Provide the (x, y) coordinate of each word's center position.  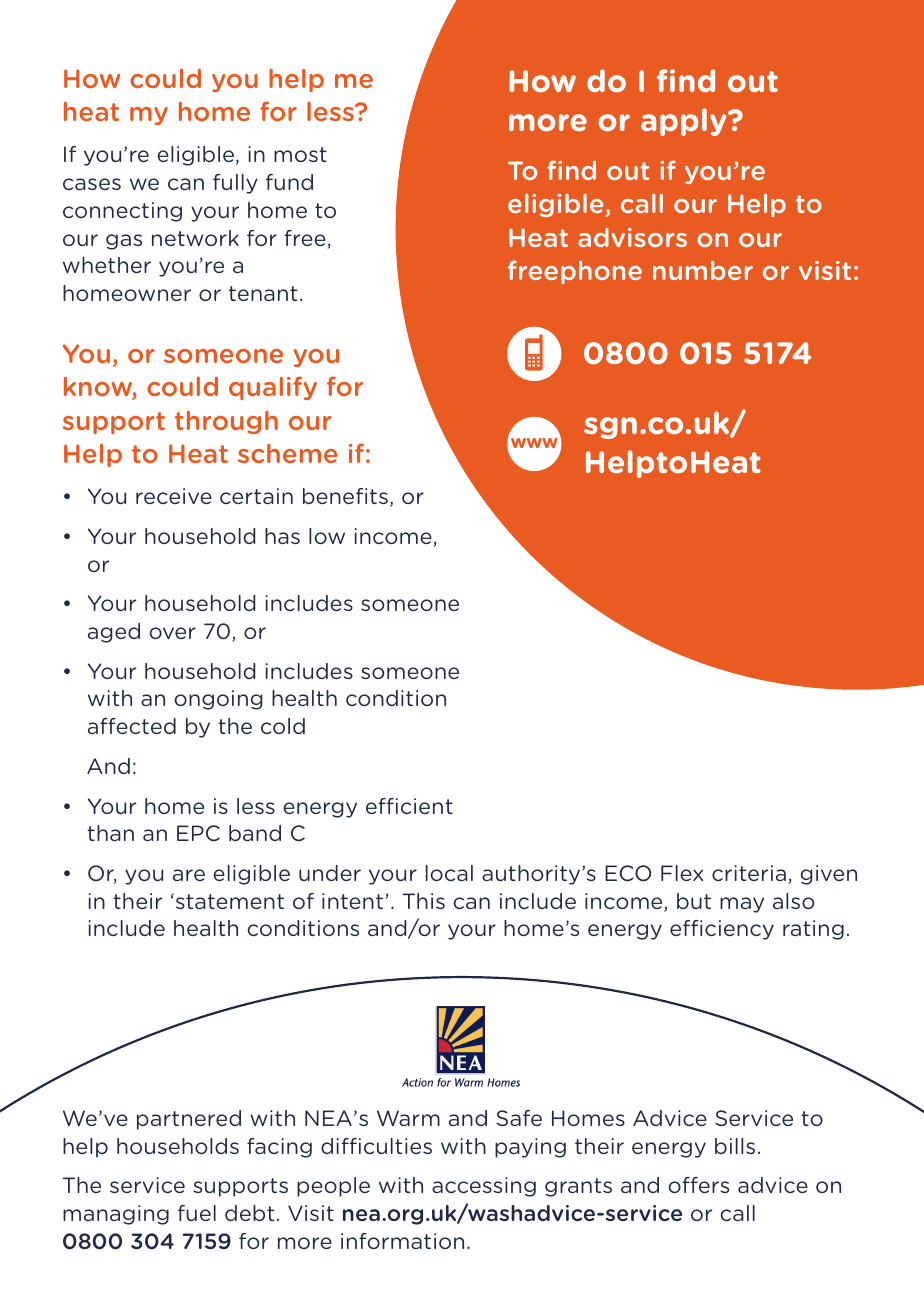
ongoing (218, 700)
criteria (749, 873)
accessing (484, 1187)
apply (685, 122)
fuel (197, 1213)
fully (235, 184)
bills (735, 1146)
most (300, 154)
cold (283, 726)
